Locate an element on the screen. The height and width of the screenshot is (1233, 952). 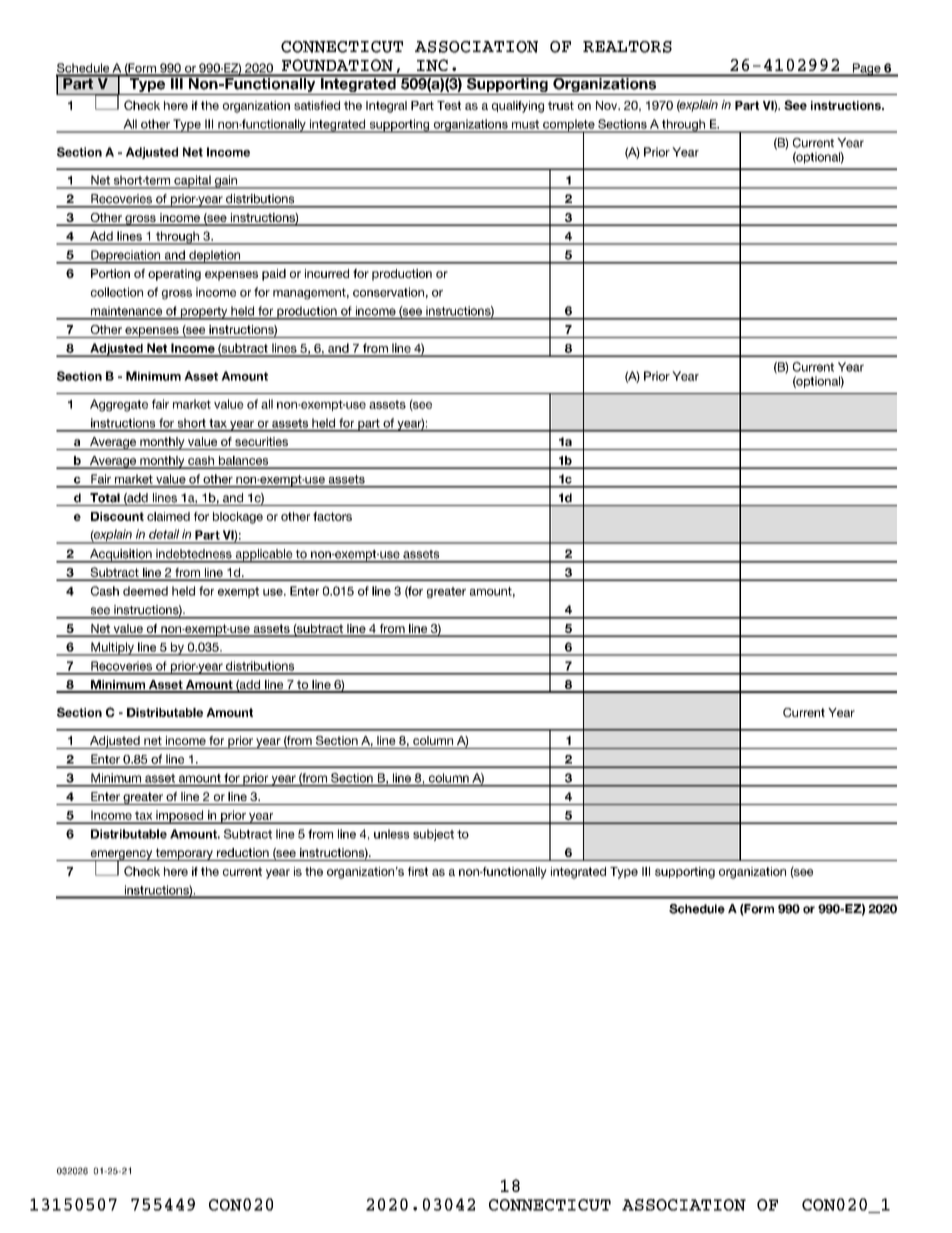
unless is located at coordinates (391, 834).
